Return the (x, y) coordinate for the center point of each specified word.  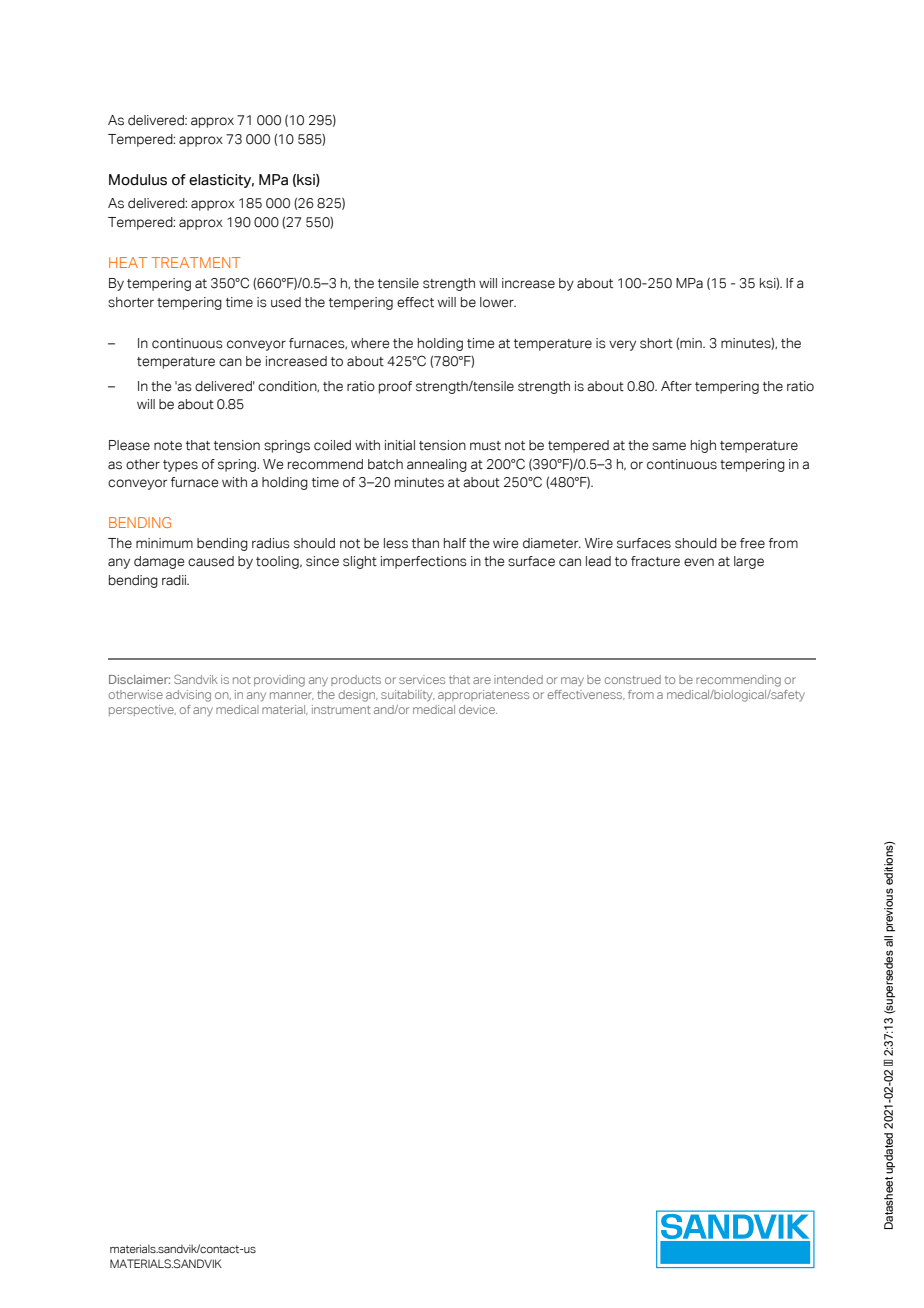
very (622, 345)
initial (400, 445)
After (676, 386)
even (699, 562)
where (370, 343)
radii (175, 580)
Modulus (138, 180)
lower (498, 302)
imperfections (424, 562)
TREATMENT (195, 262)
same (669, 446)
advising (188, 696)
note (168, 446)
